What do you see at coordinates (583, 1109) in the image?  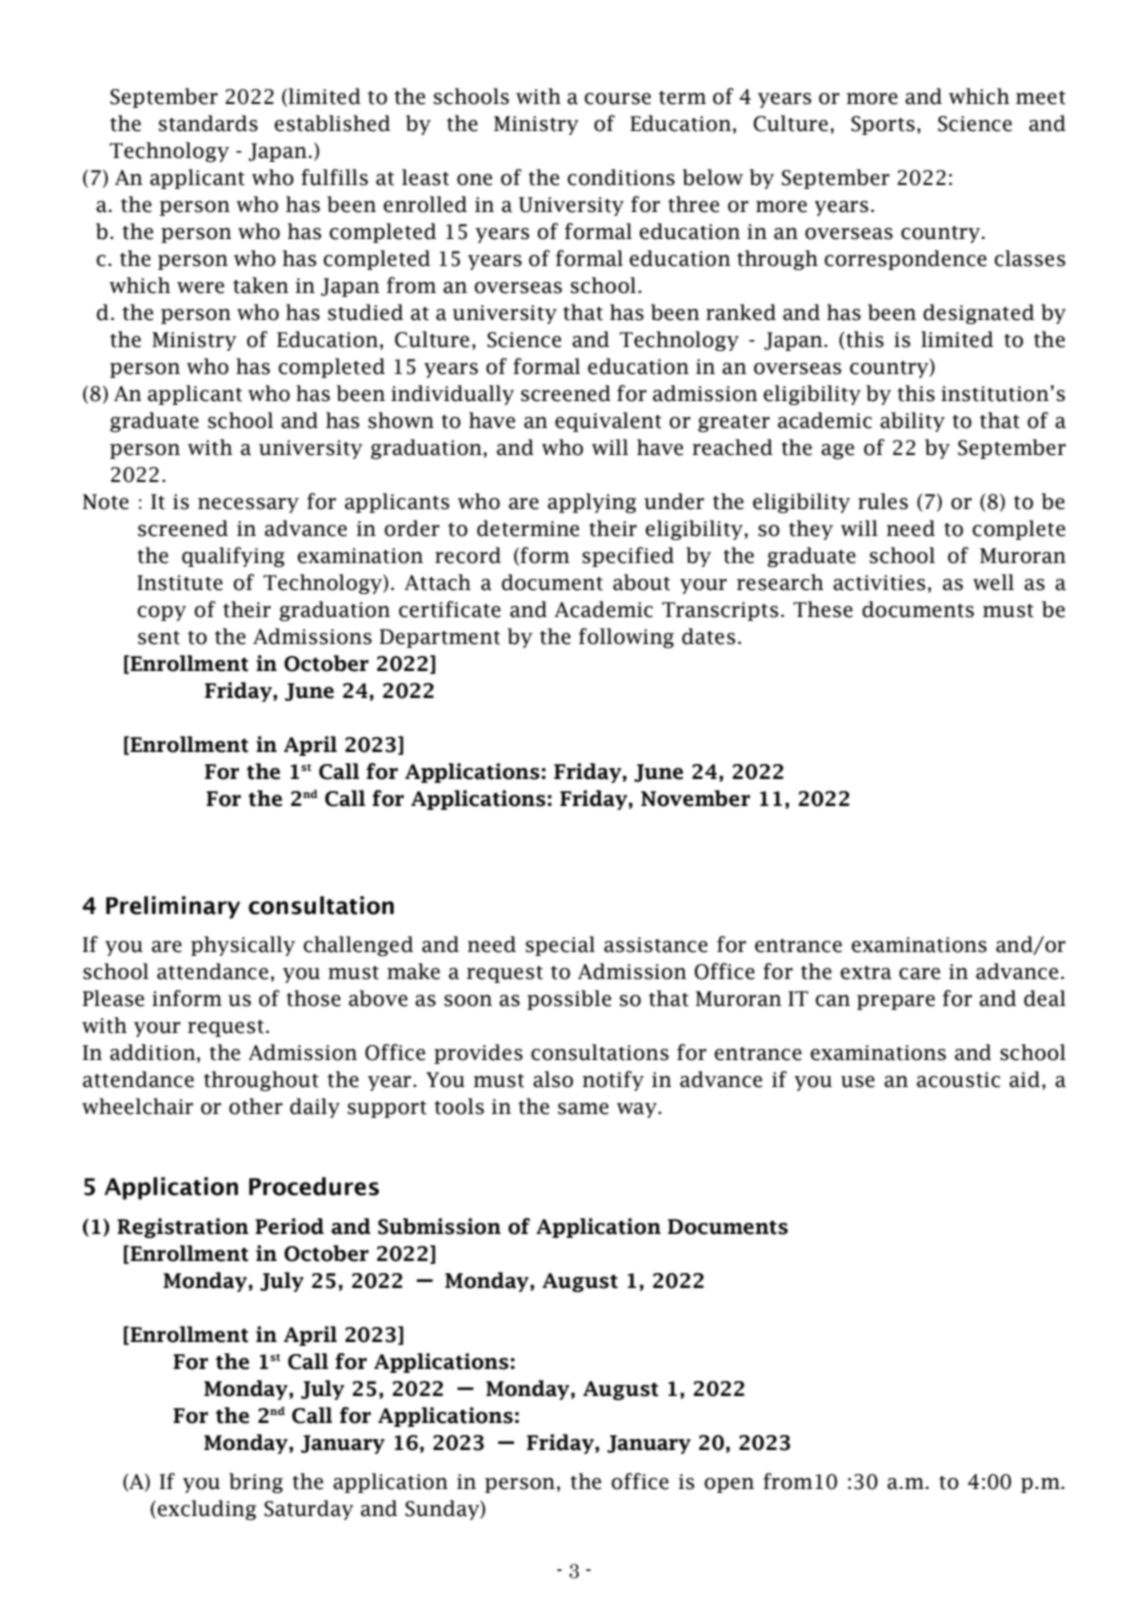 I see `same` at bounding box center [583, 1109].
